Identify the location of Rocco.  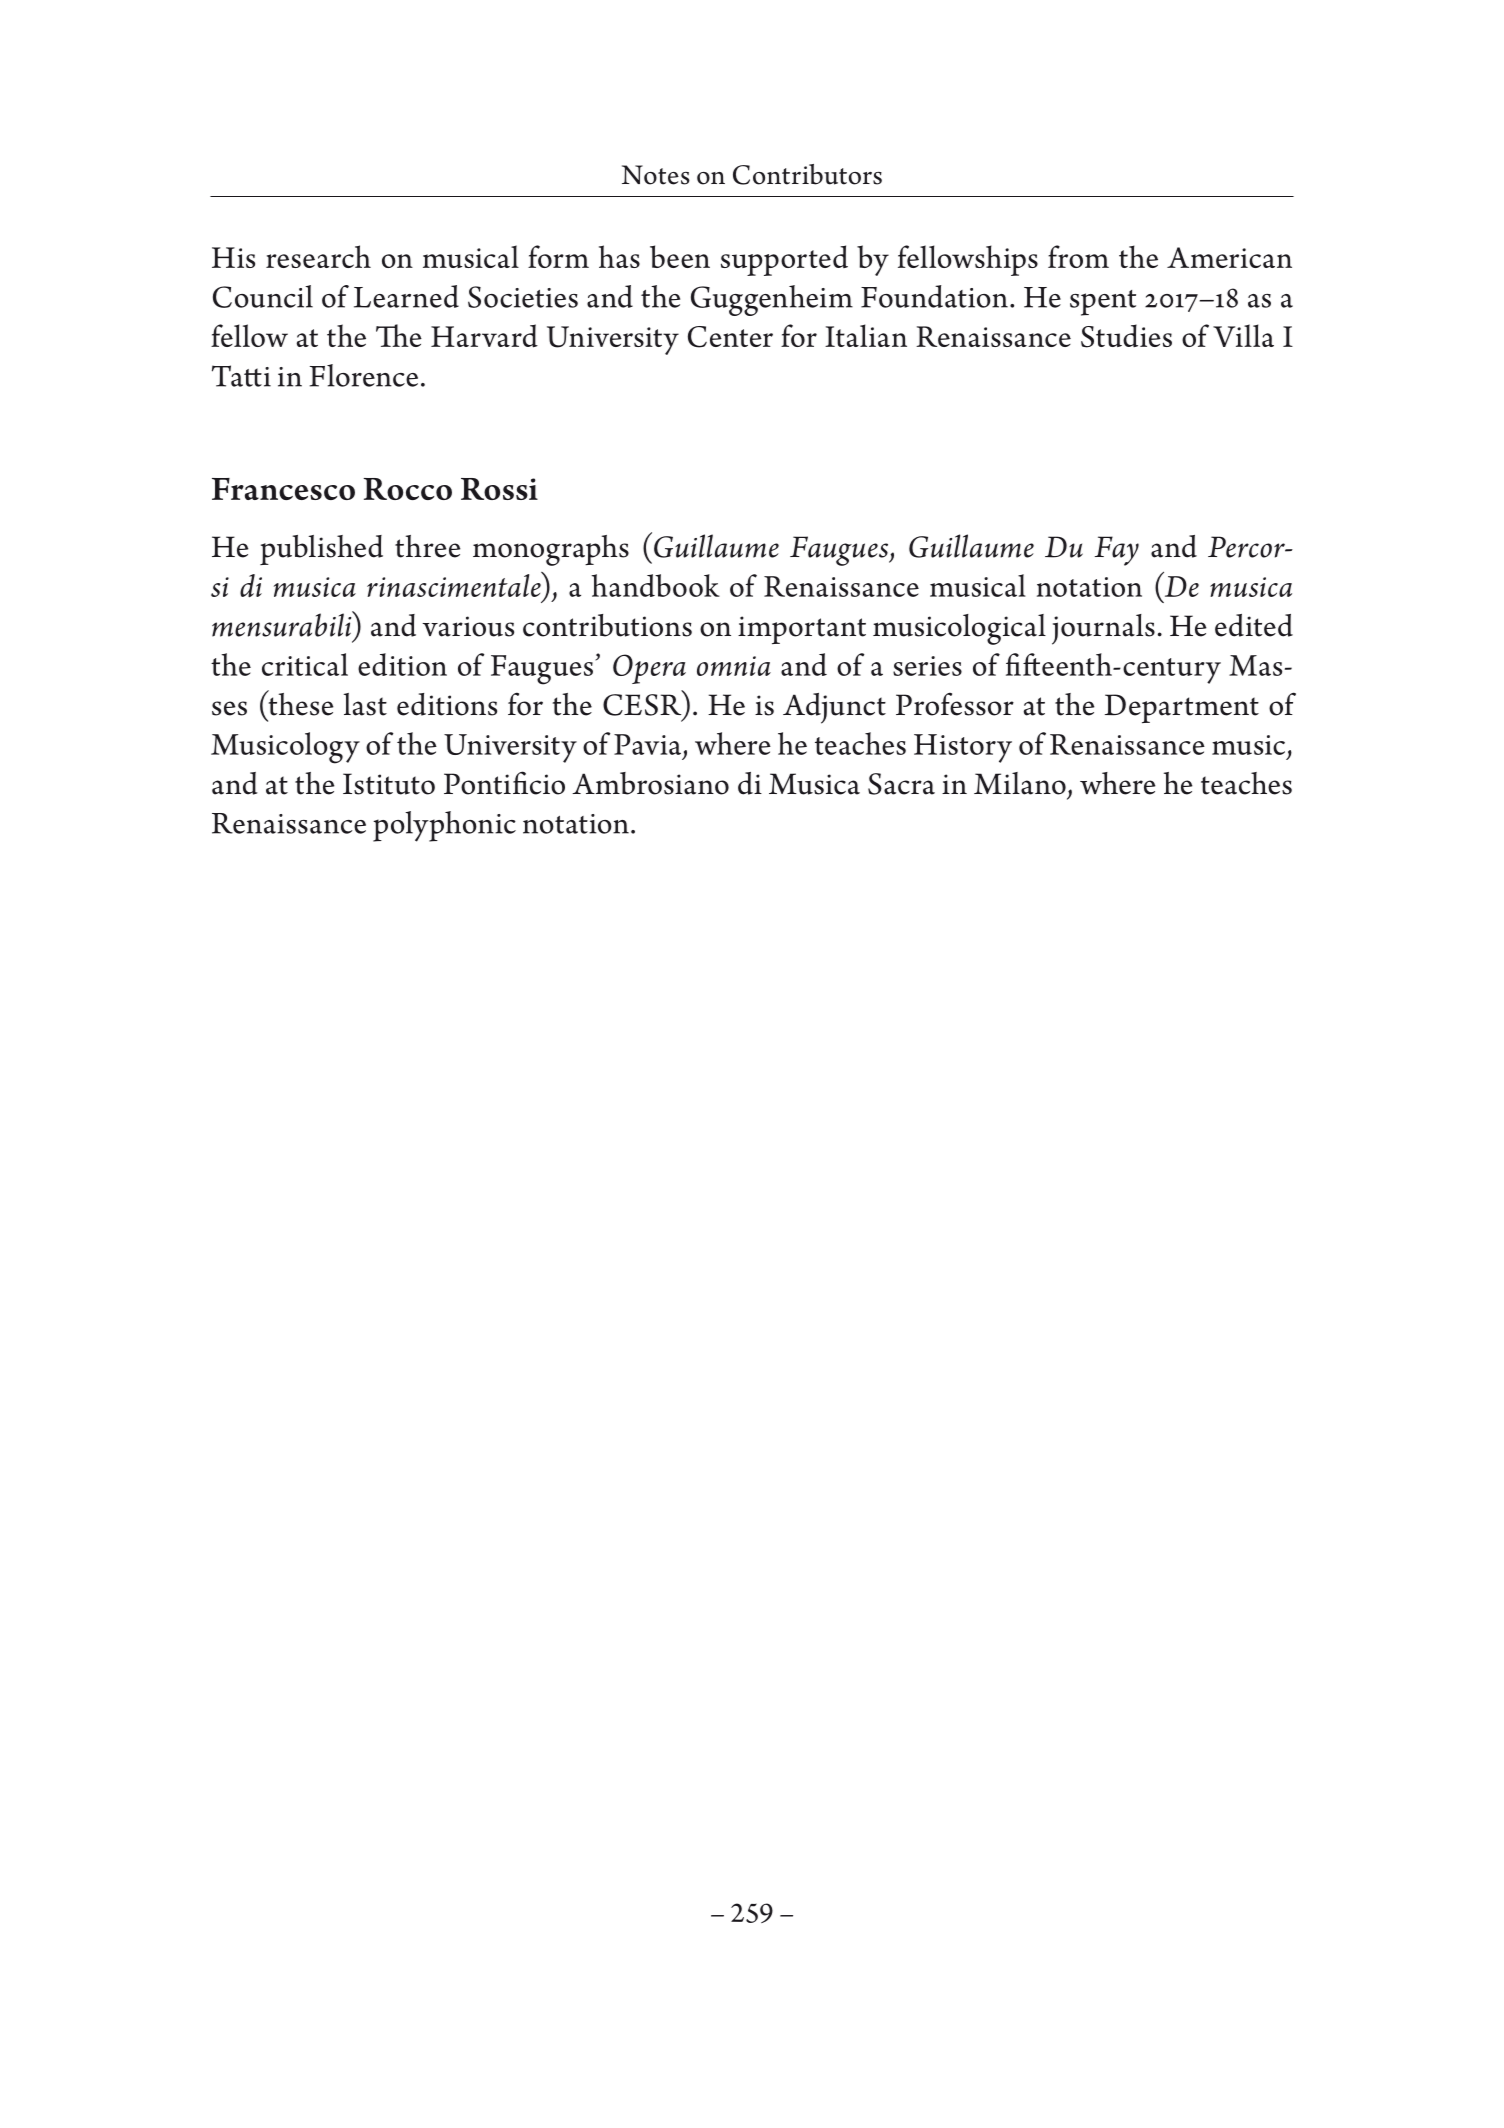
(407, 489).
